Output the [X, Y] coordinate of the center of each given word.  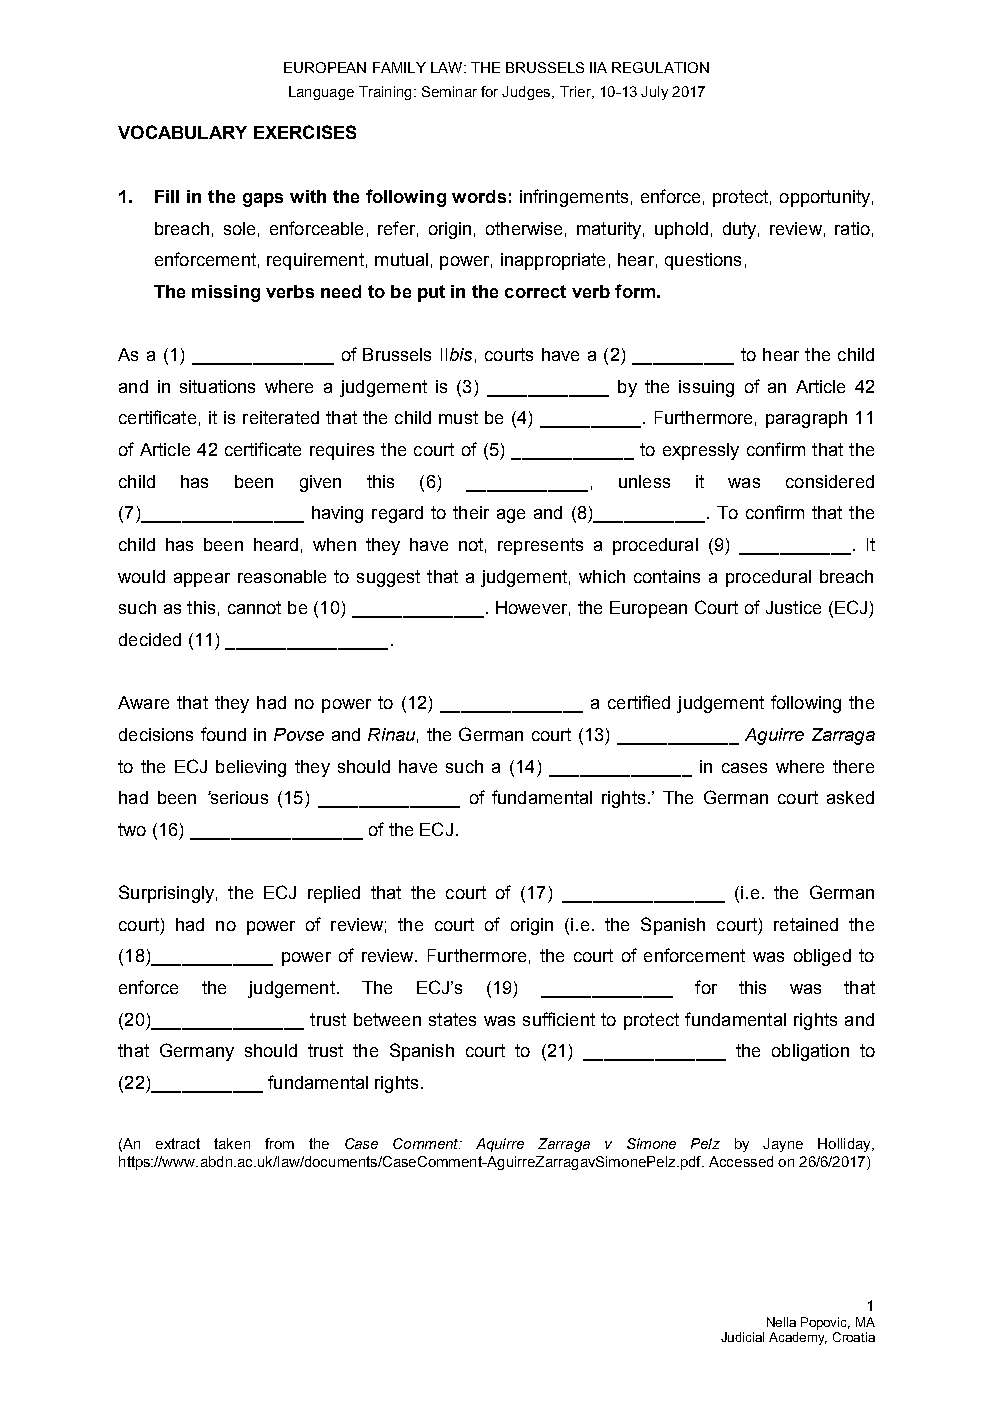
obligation [810, 1052]
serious [238, 797]
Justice [793, 607]
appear [202, 580]
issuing [706, 388]
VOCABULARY [182, 132]
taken [232, 1143]
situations [217, 386]
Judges [527, 93]
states [452, 1019]
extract [178, 1143]
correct [535, 291]
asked [850, 797]
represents [540, 546]
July [654, 93]
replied [334, 894]
